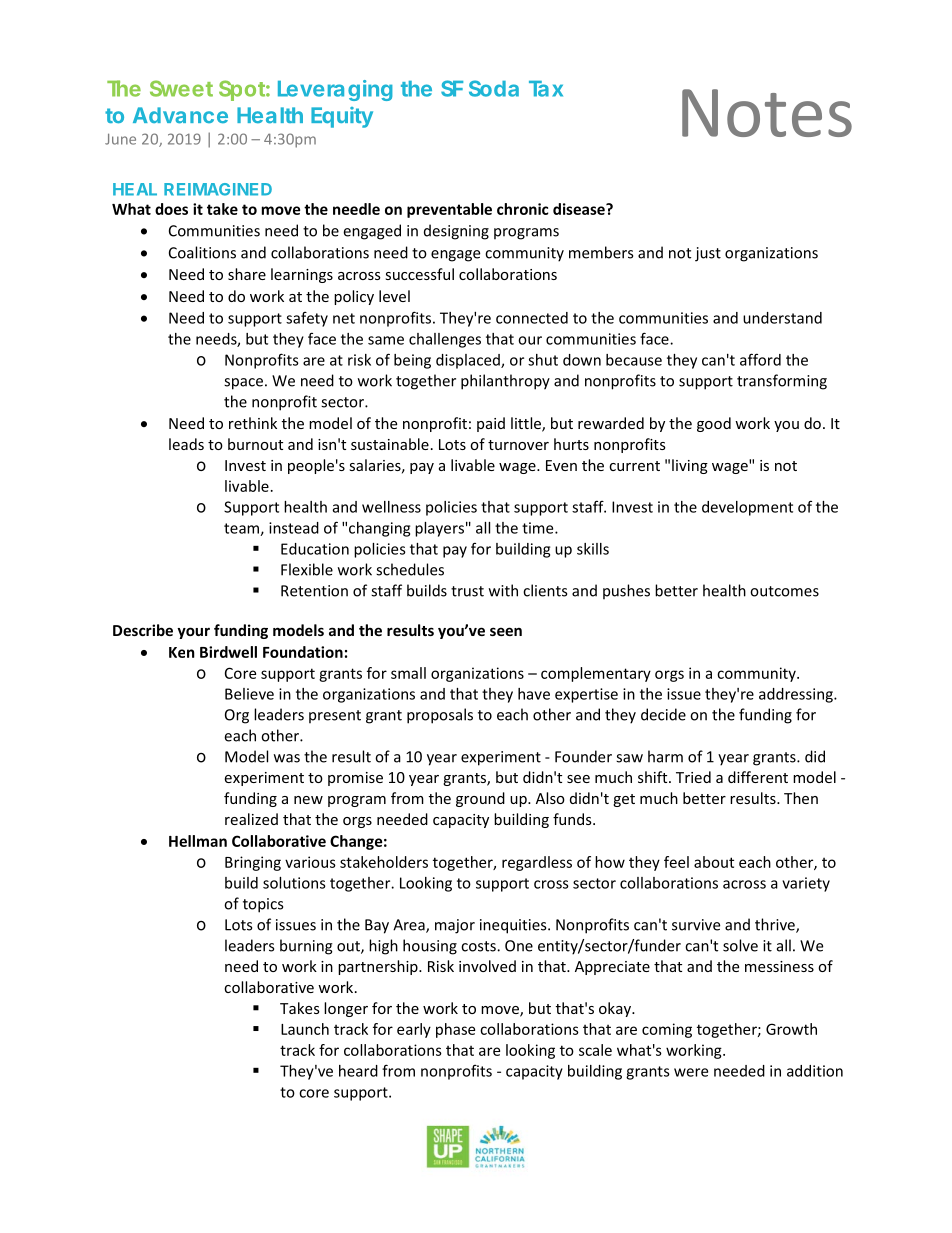 Image resolution: width=952 pixels, height=1233 pixels. What do you see at coordinates (180, 115) in the image?
I see `Advance` at bounding box center [180, 115].
